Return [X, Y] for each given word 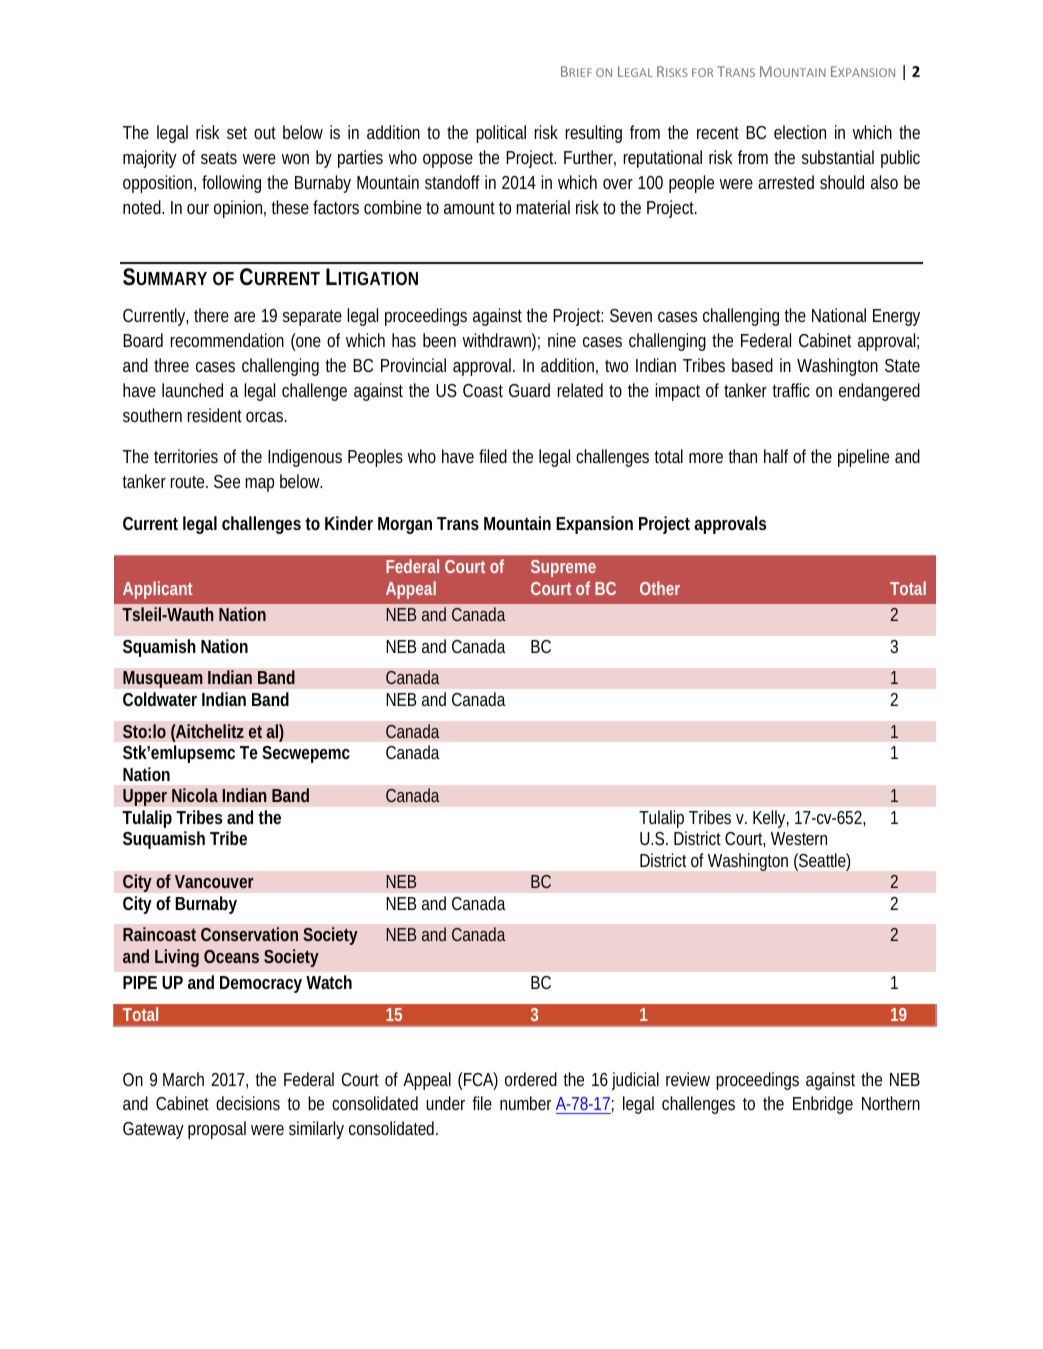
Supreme [563, 568]
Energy [896, 317]
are [244, 317]
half [776, 456]
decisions [248, 1103]
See [227, 481]
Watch [329, 982]
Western [799, 838]
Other [660, 588]
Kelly [771, 819]
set [237, 133]
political [501, 134]
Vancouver [214, 881]
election [800, 132]
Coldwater [160, 699]
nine [562, 340]
